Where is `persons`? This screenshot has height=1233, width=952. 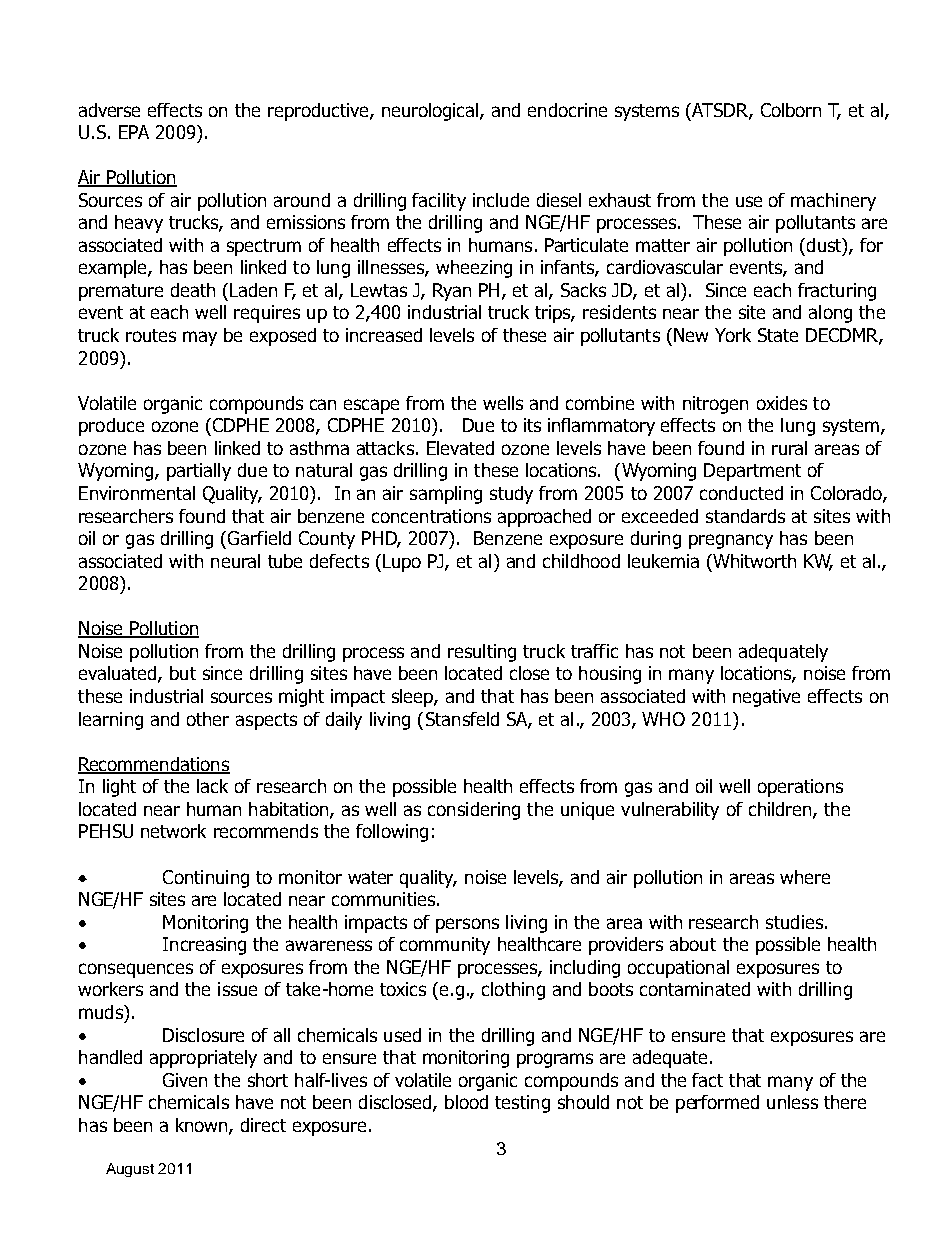
persons is located at coordinates (467, 925).
